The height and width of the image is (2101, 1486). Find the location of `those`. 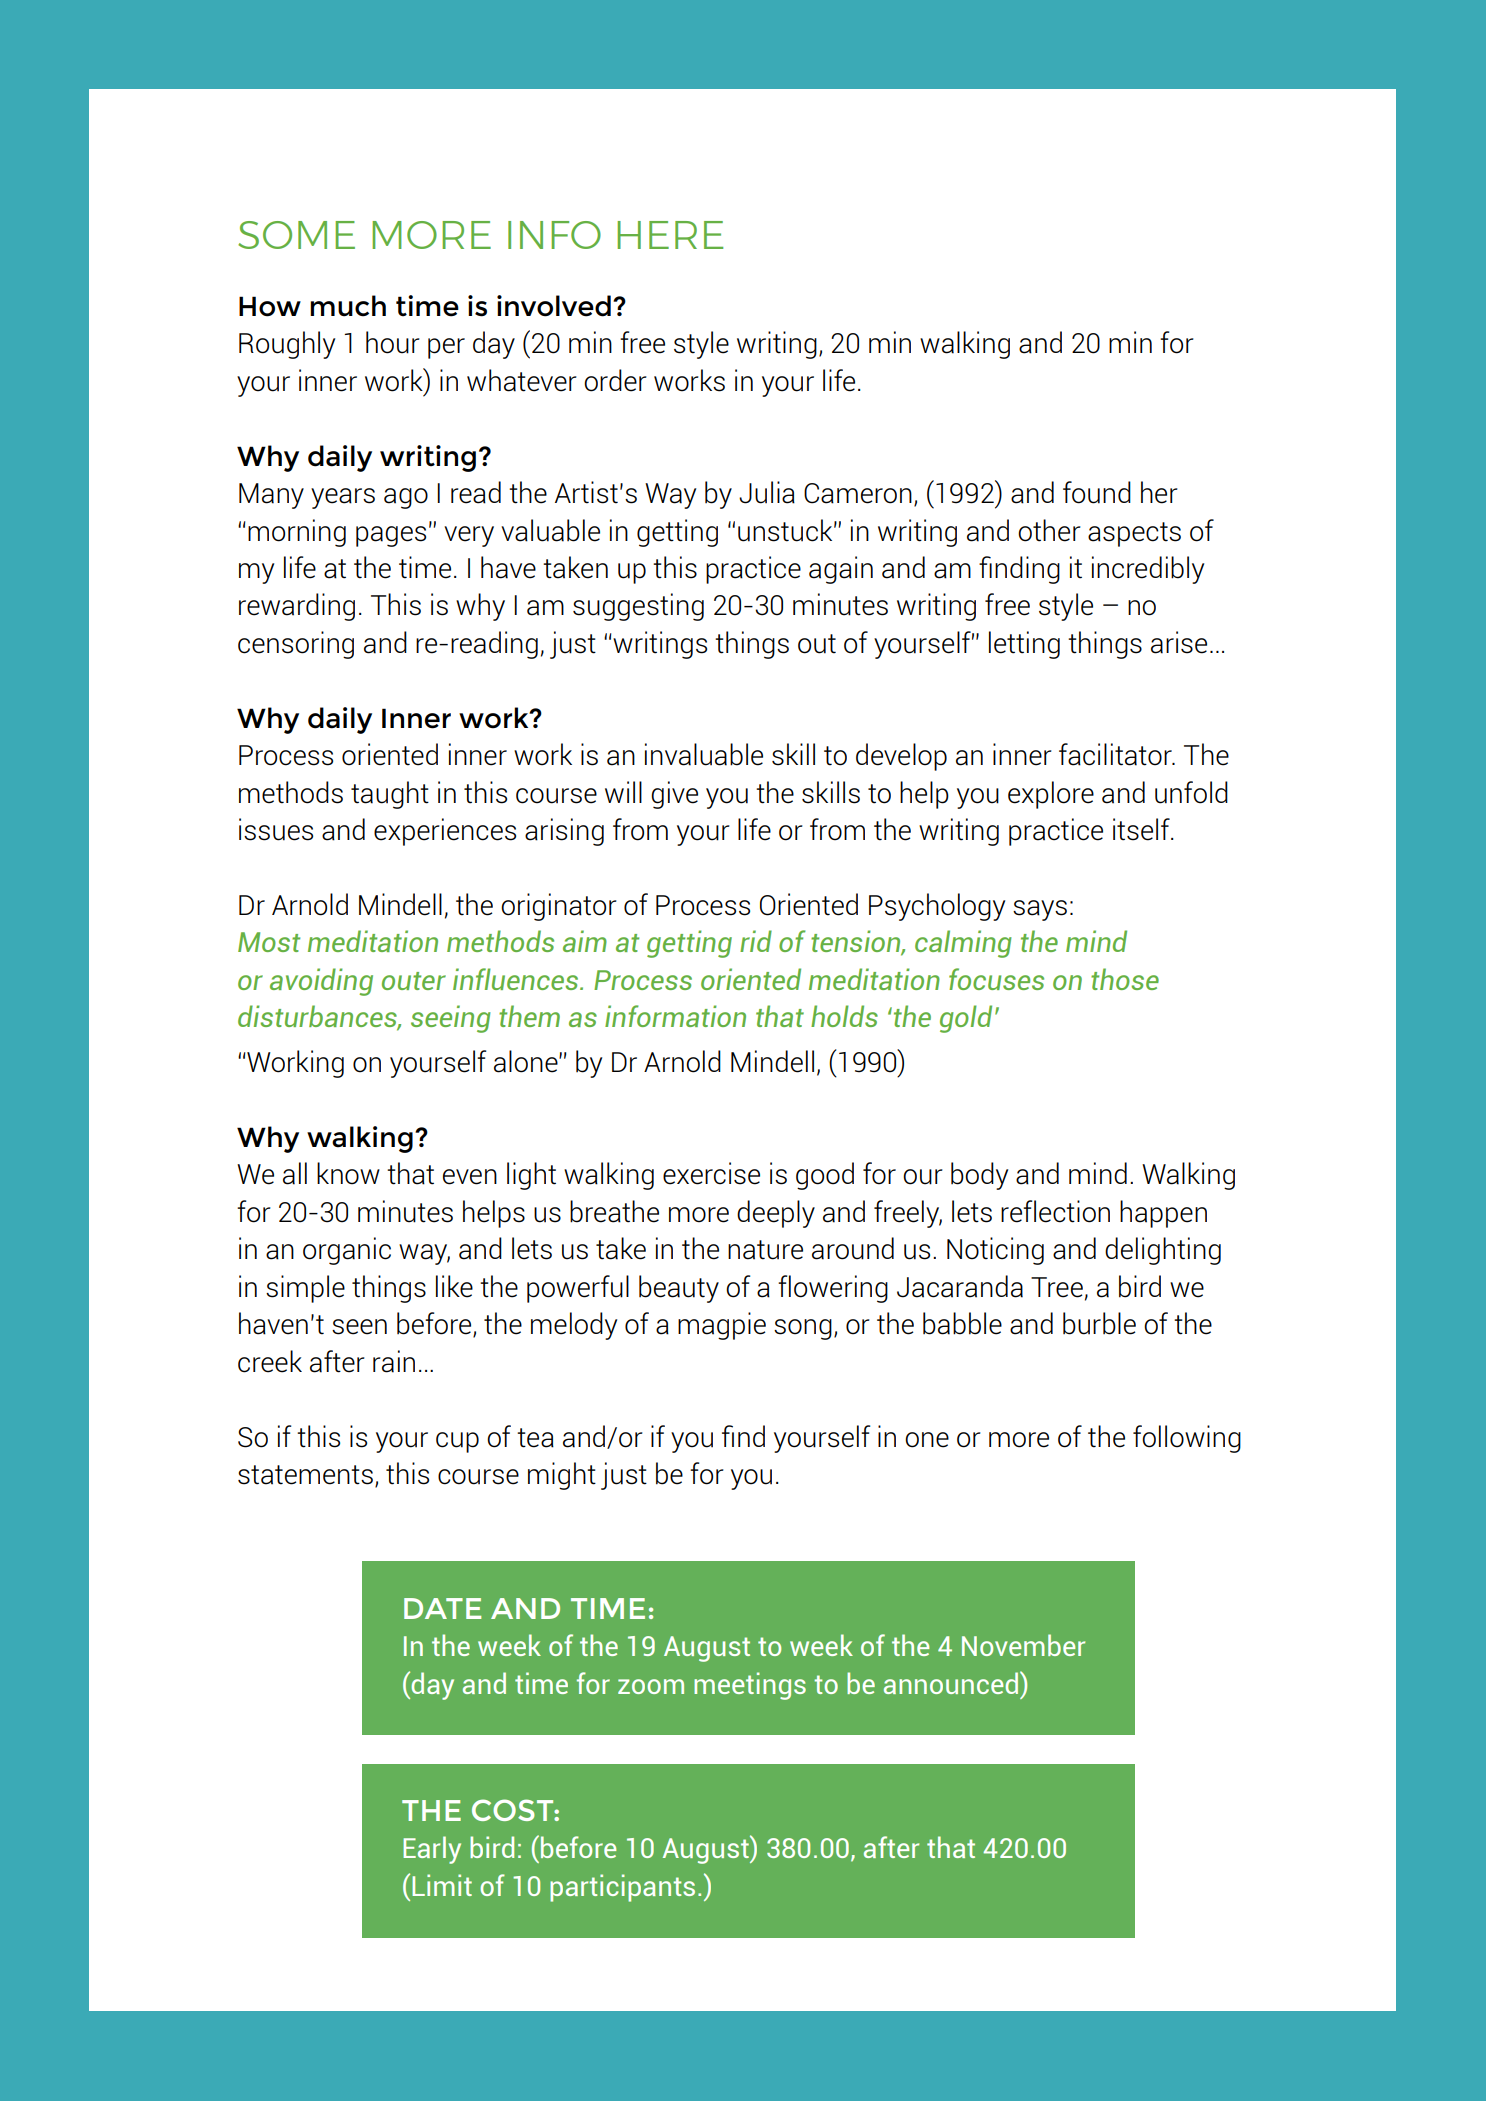

those is located at coordinates (1125, 979).
